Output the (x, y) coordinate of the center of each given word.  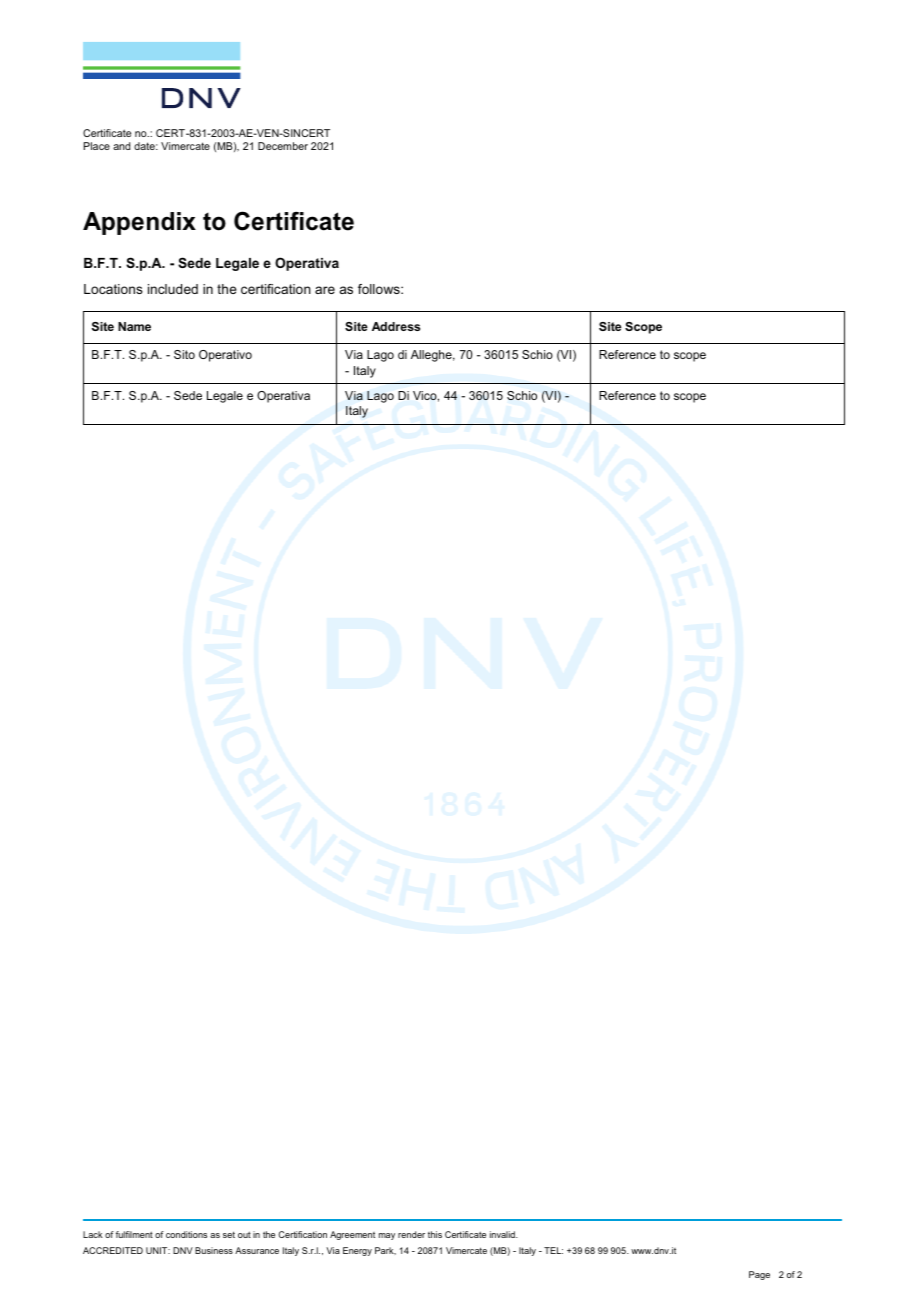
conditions (186, 1234)
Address (396, 326)
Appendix (139, 223)
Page (759, 1275)
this (435, 1234)
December (283, 146)
